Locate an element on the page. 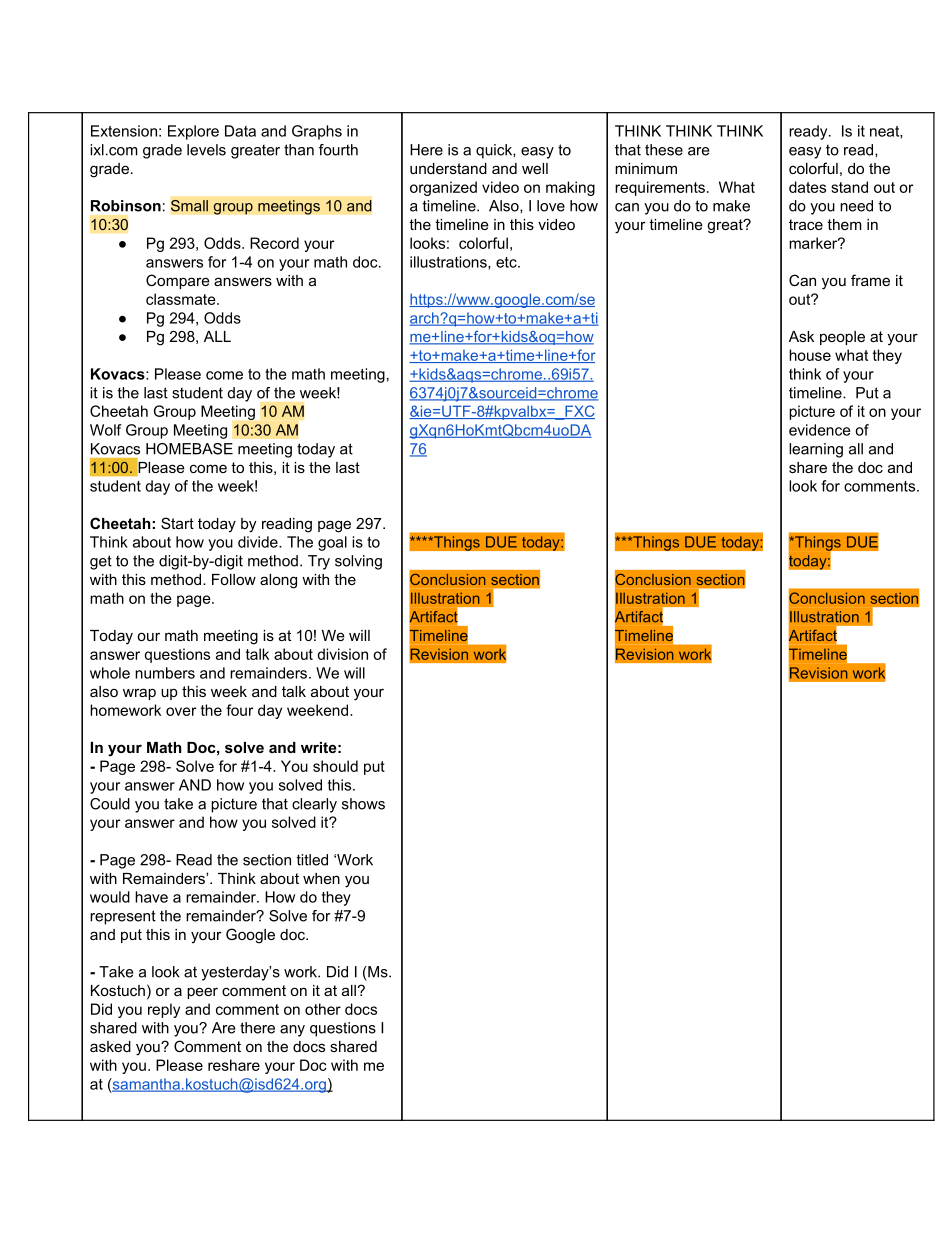  shows is located at coordinates (363, 804).
